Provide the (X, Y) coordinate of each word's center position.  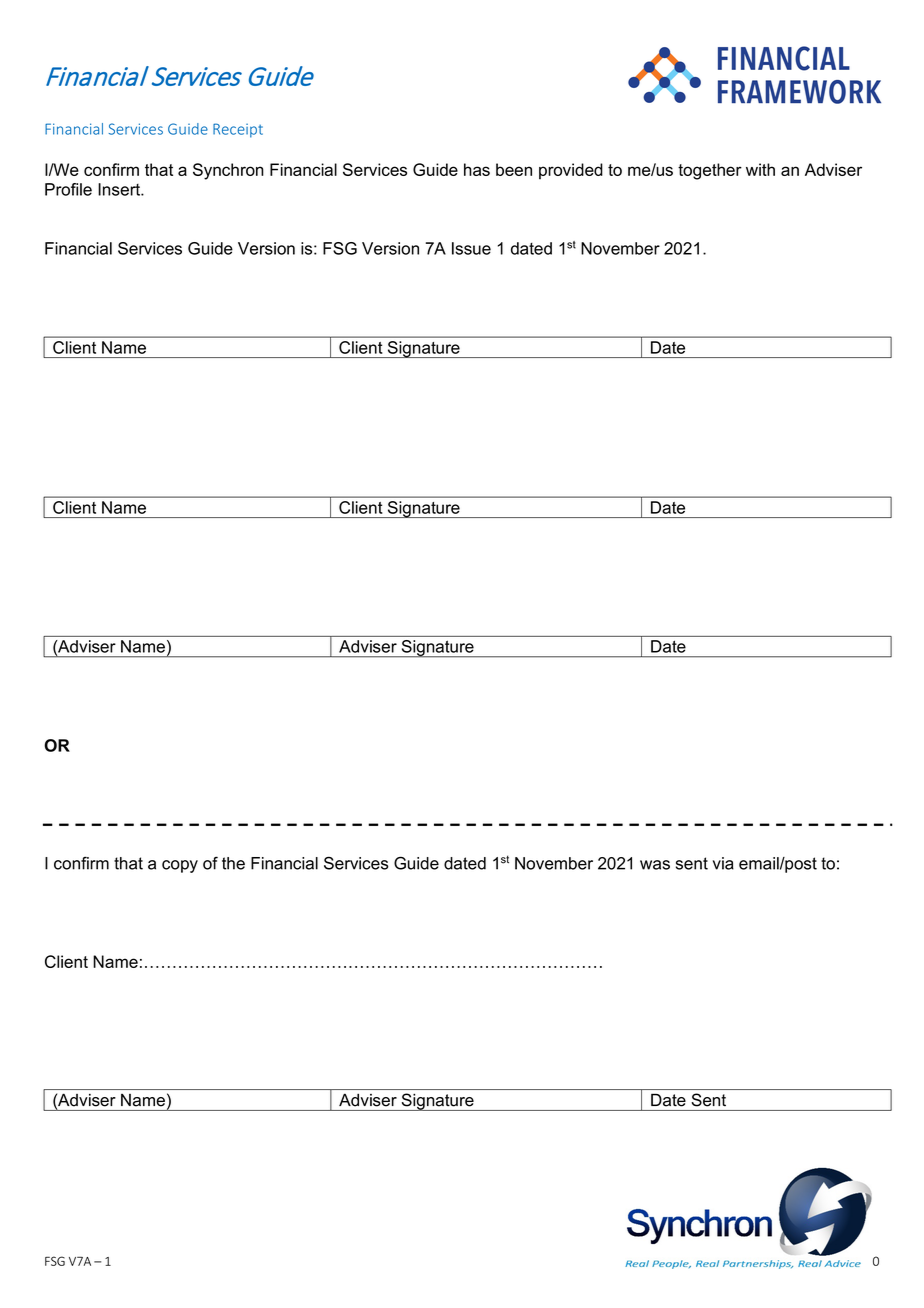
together (710, 171)
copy (180, 866)
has (477, 169)
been (514, 169)
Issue (471, 248)
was (655, 865)
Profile (68, 189)
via (723, 863)
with (760, 169)
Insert (120, 189)
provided (571, 171)
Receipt (238, 130)
